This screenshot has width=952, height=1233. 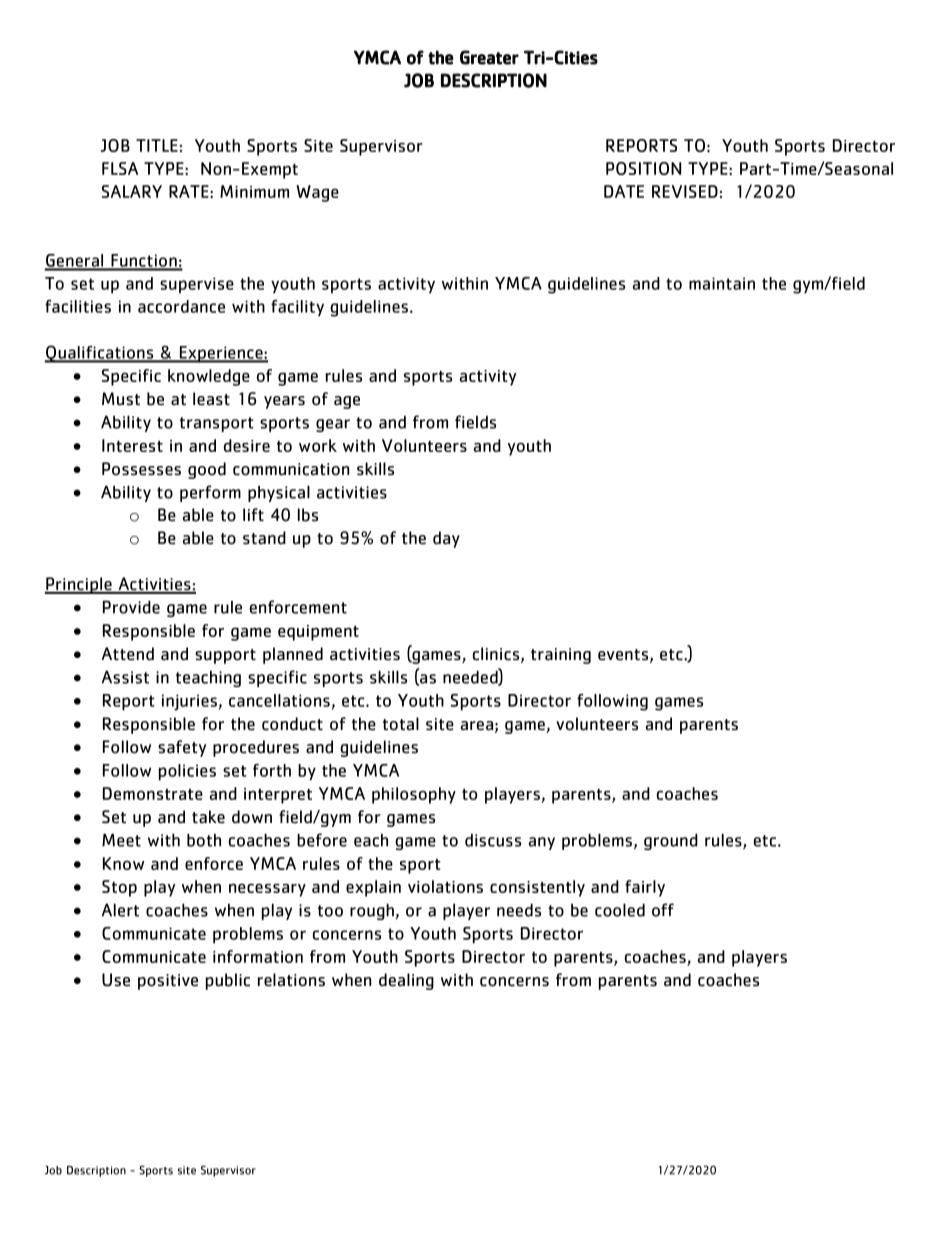 What do you see at coordinates (168, 982) in the screenshot?
I see `positive` at bounding box center [168, 982].
